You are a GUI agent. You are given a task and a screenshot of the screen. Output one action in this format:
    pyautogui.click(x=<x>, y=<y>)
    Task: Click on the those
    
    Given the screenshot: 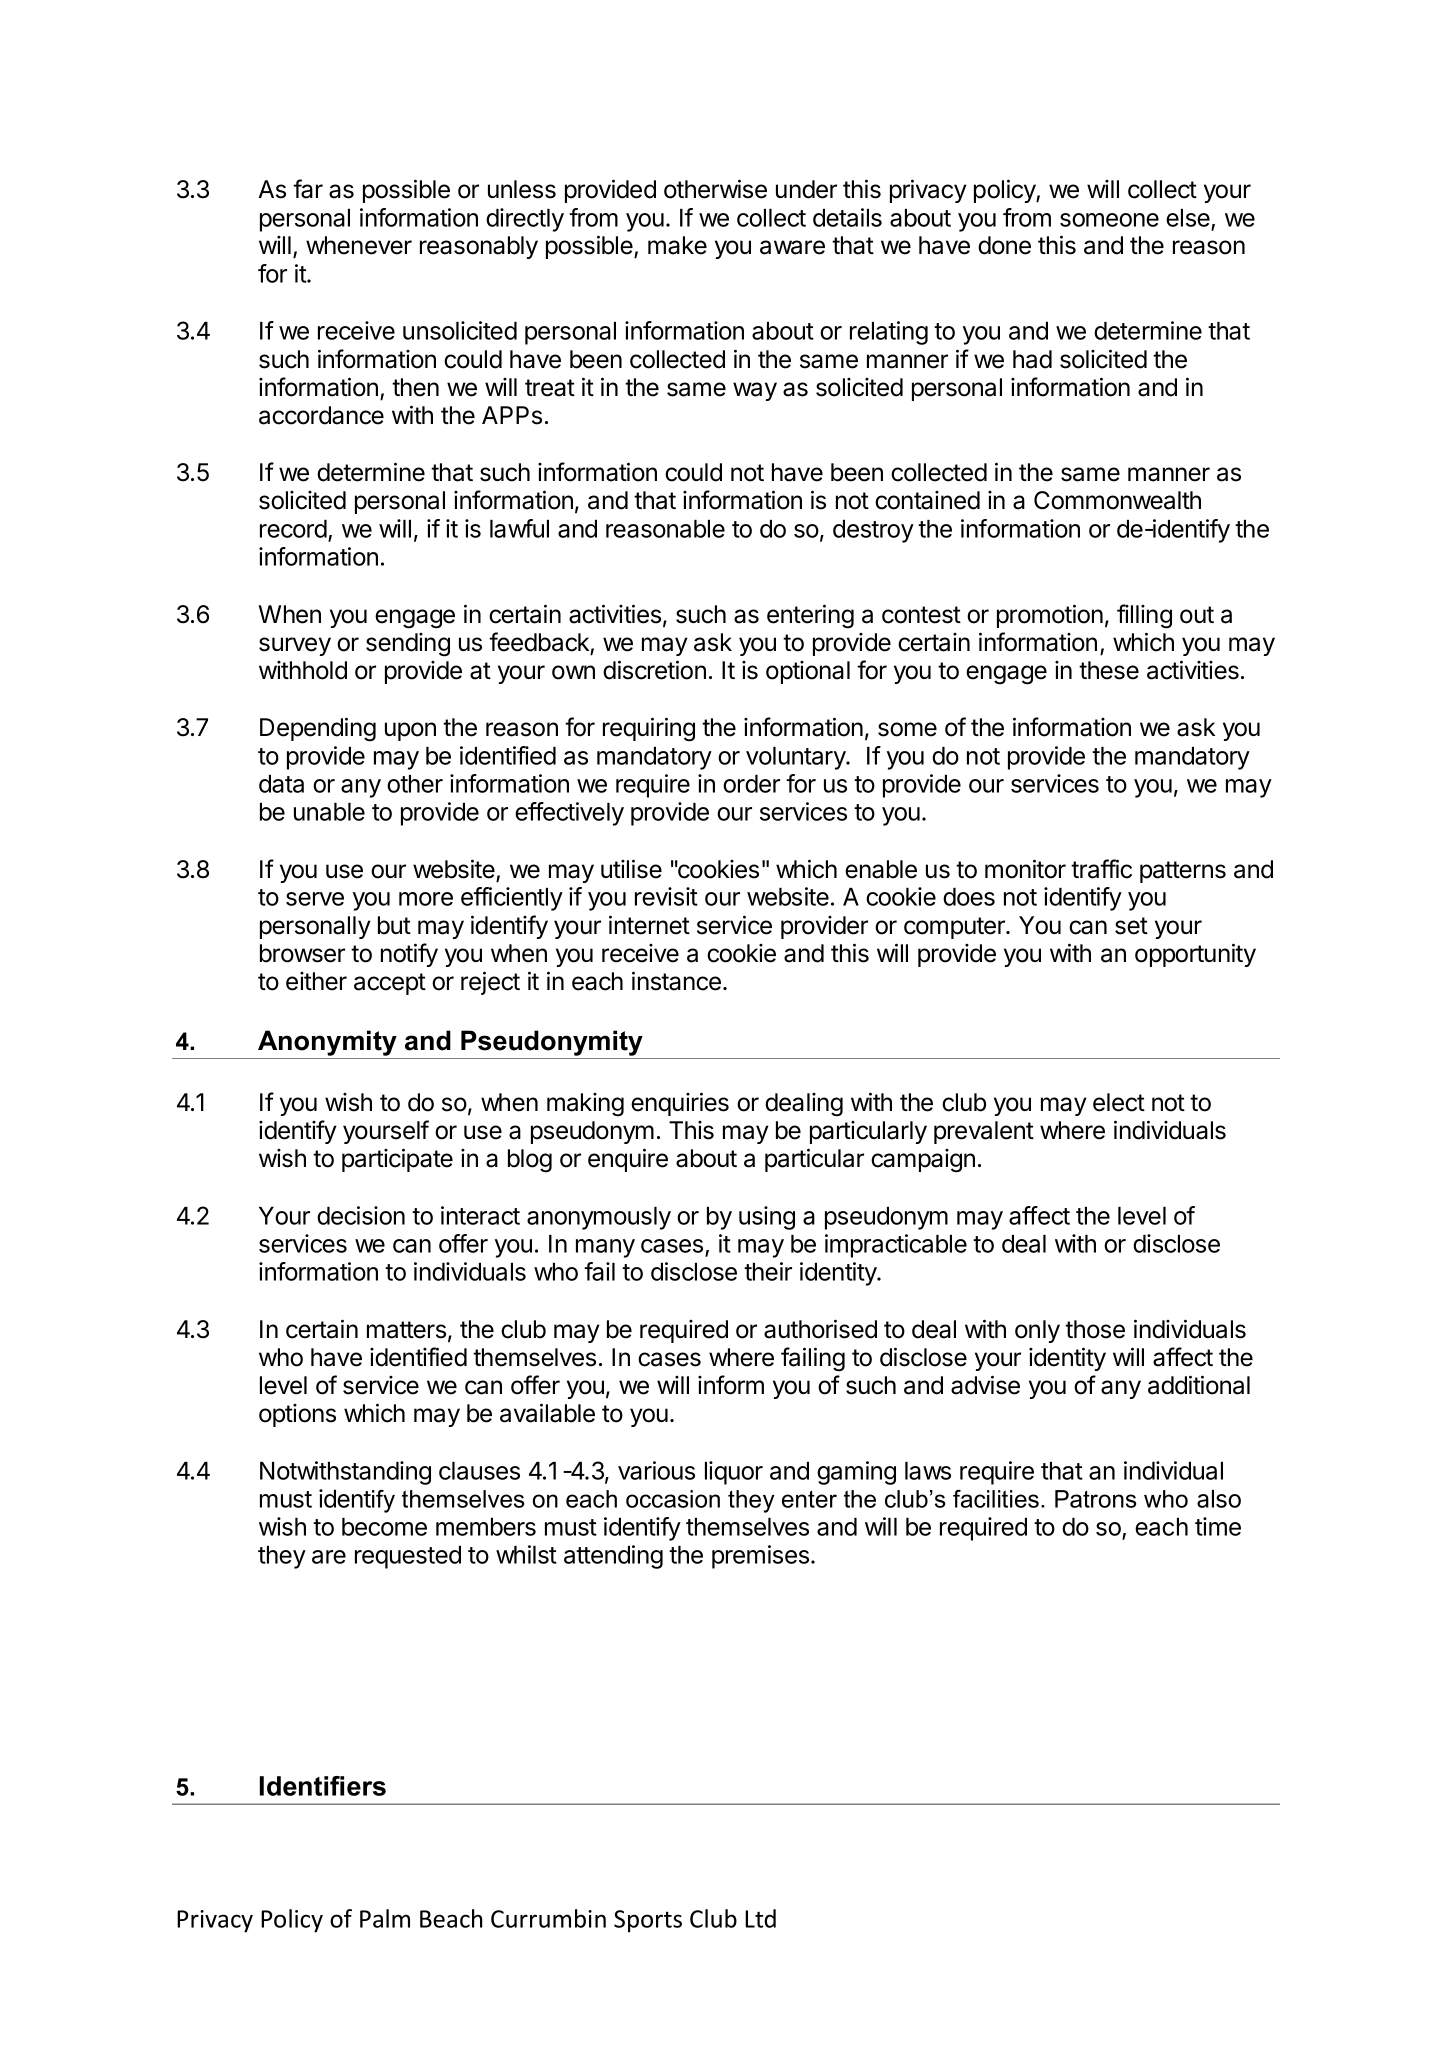 What is the action you would take?
    pyautogui.click(x=1095, y=1329)
